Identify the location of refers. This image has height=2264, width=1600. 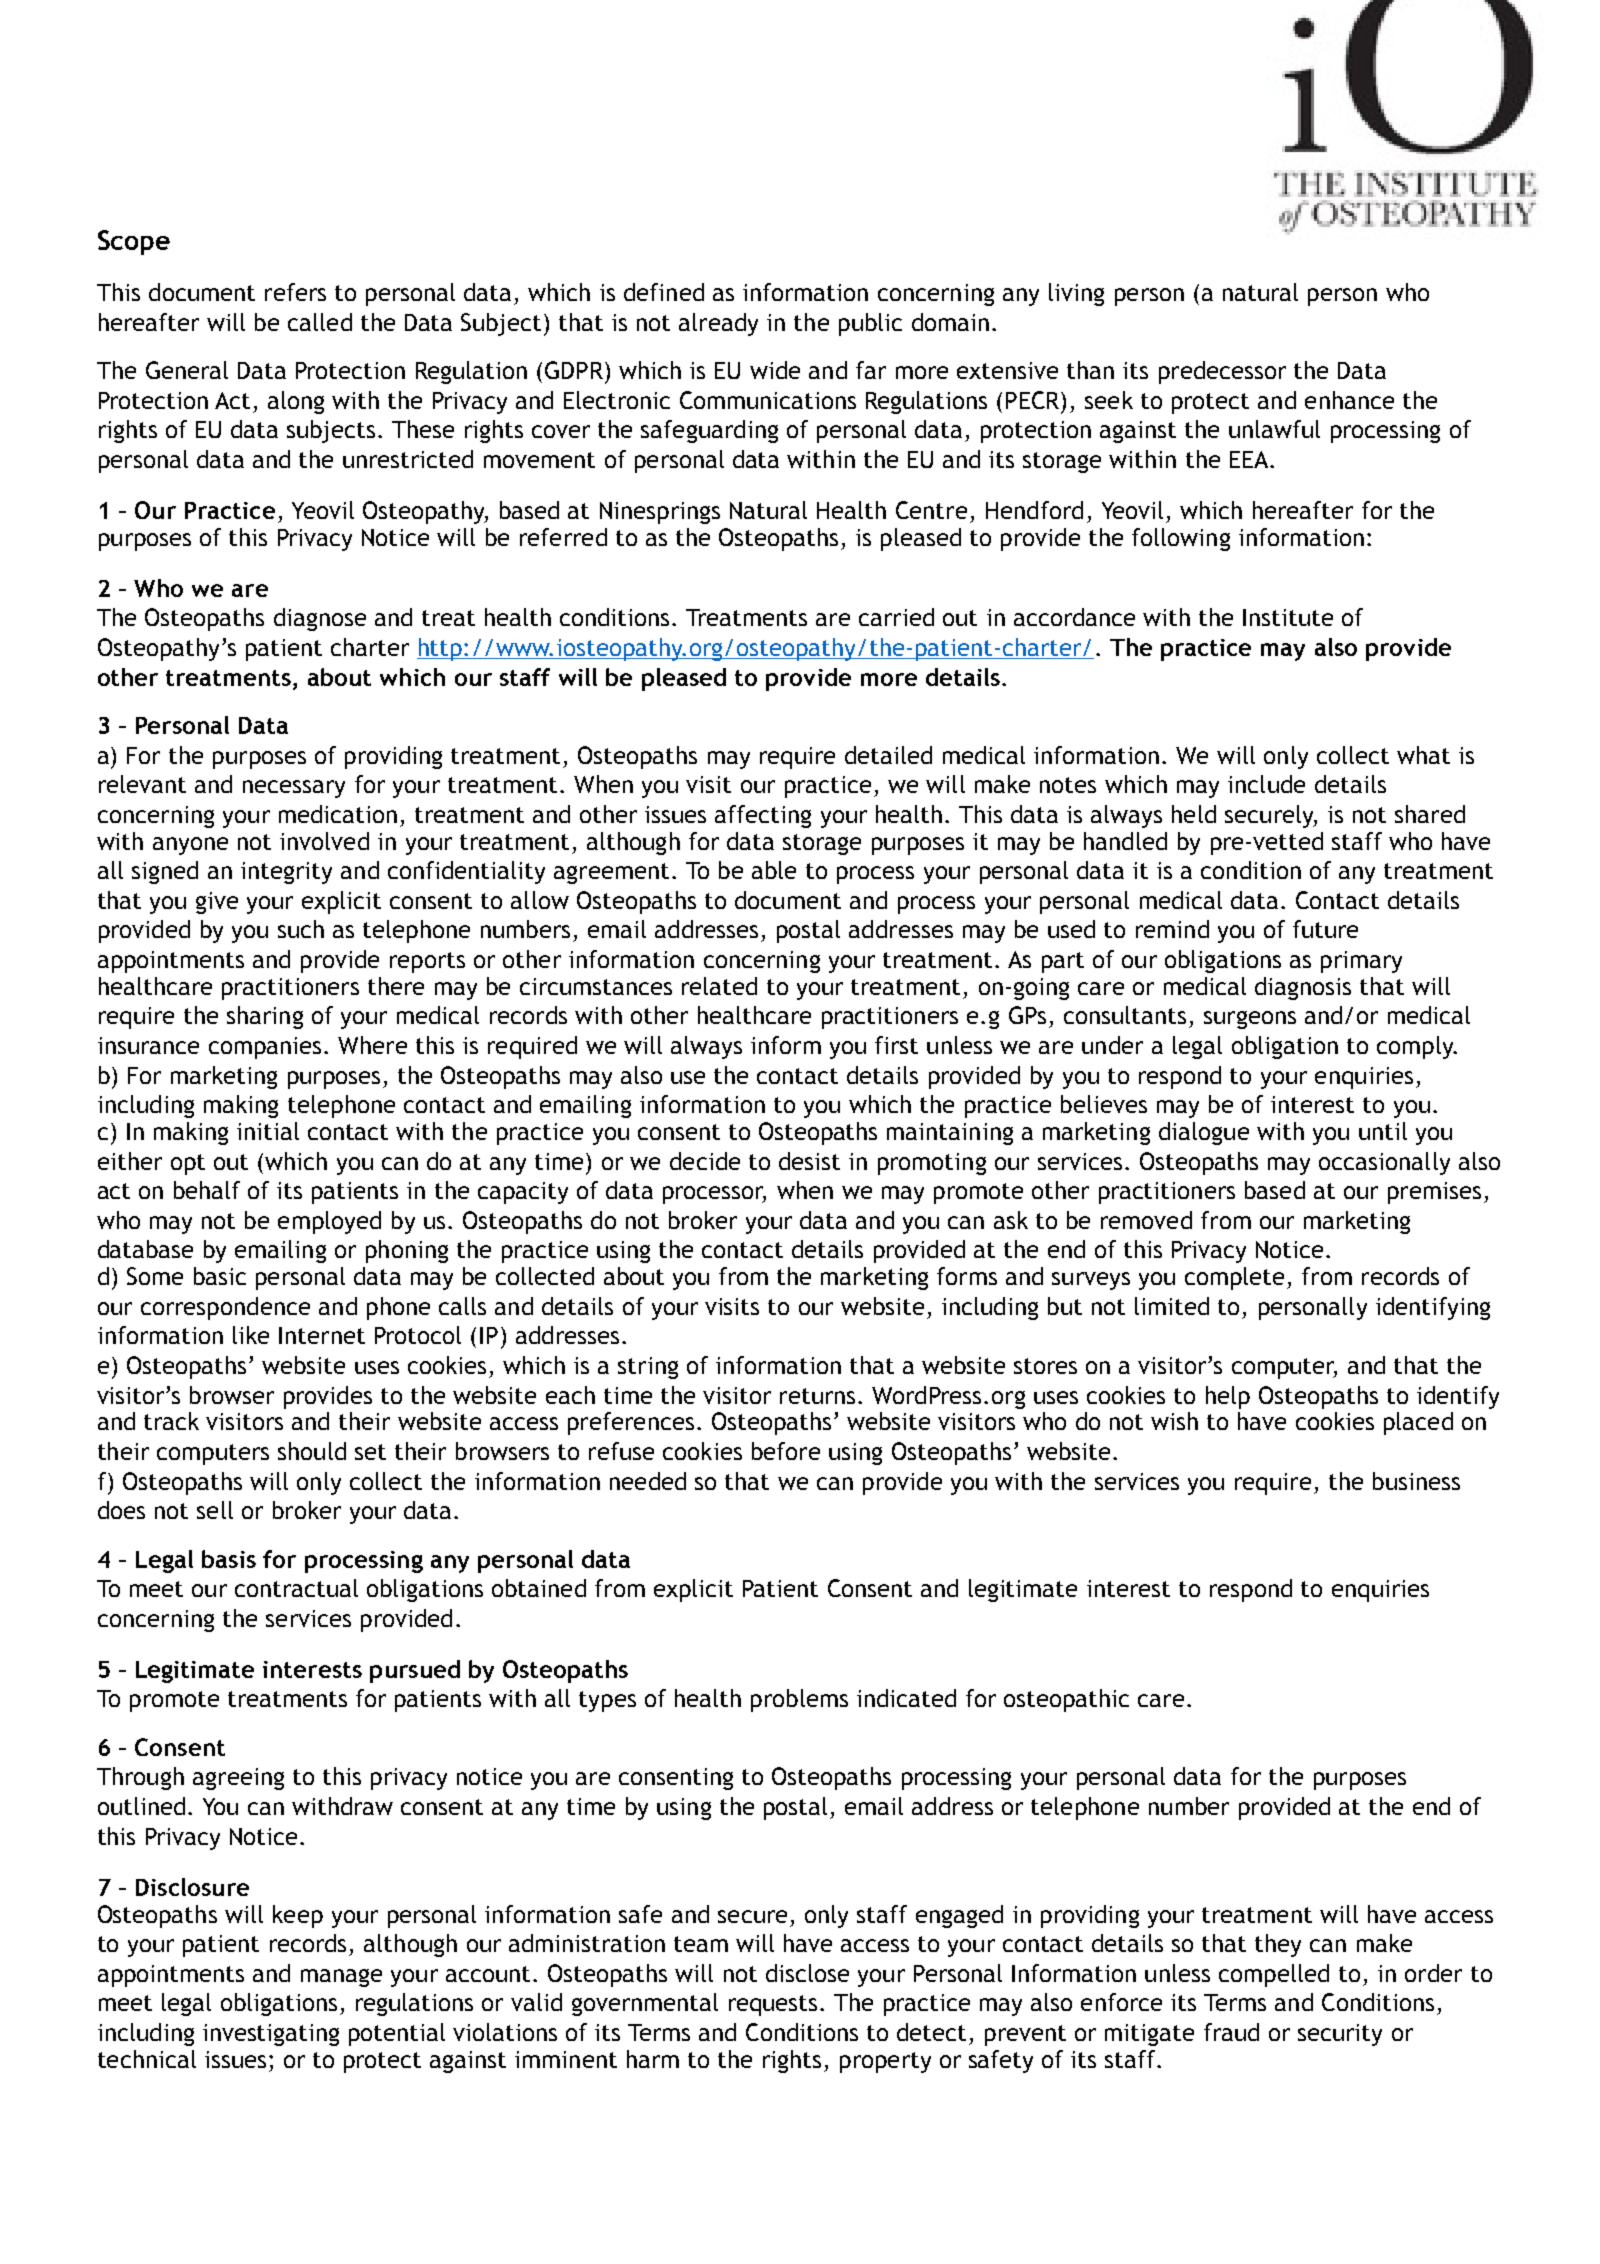
(295, 292).
